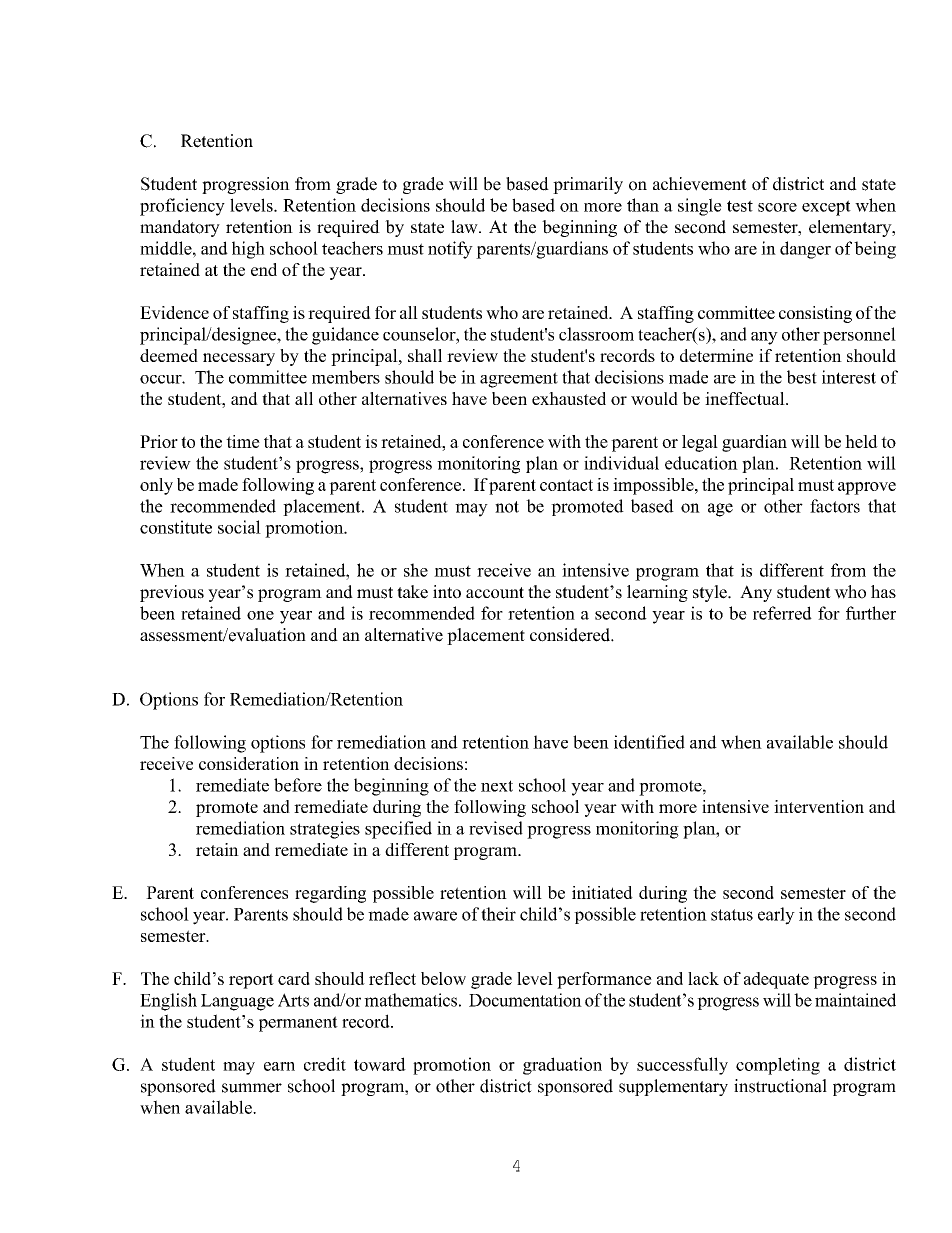 The image size is (952, 1233). I want to click on summer, so click(252, 1088).
